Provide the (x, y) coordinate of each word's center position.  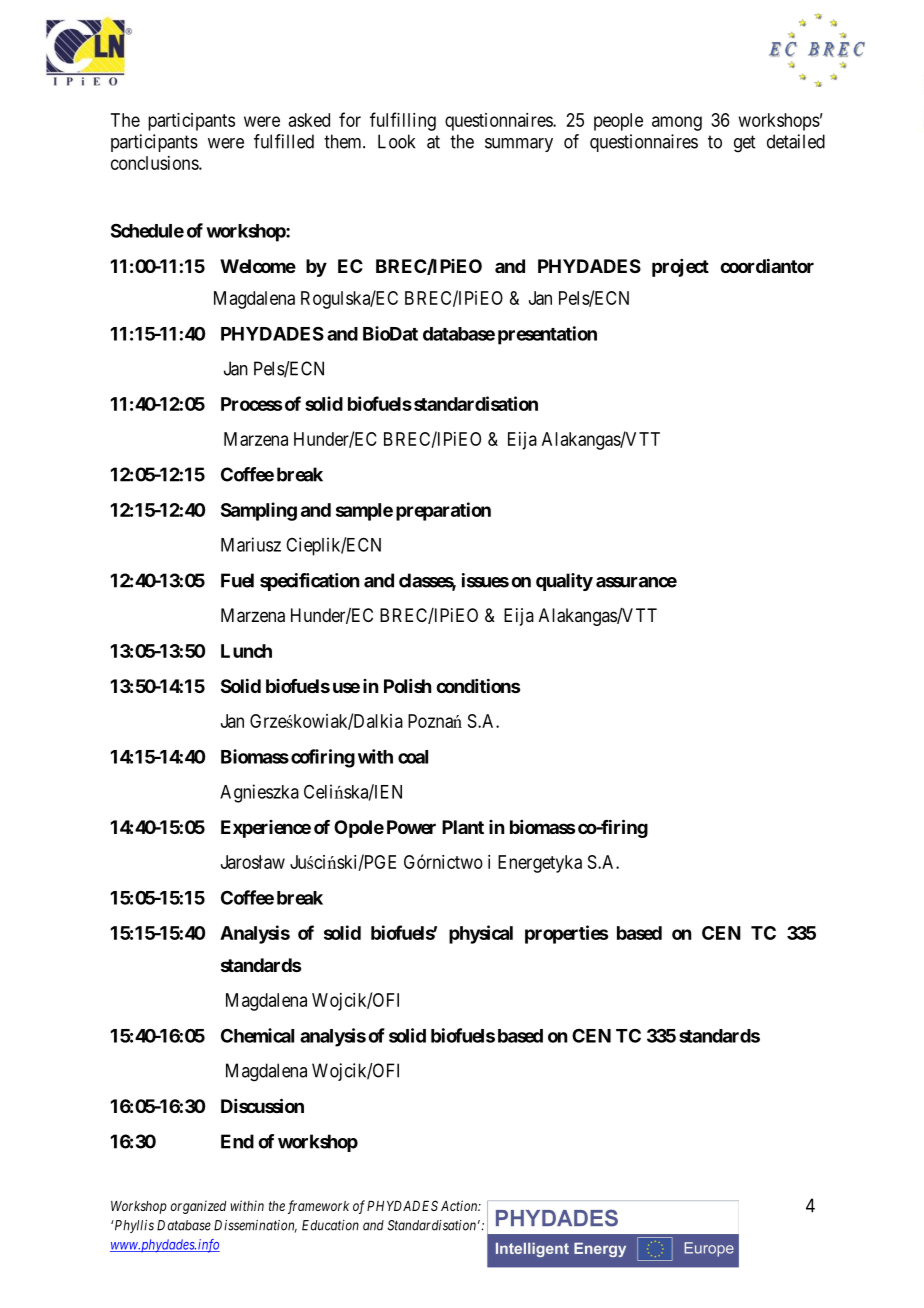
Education (330, 1225)
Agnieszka (259, 793)
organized (198, 1207)
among (677, 123)
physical (481, 934)
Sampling (259, 511)
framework (318, 1207)
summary (519, 145)
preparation (443, 511)
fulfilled (284, 141)
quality (564, 582)
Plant (463, 827)
